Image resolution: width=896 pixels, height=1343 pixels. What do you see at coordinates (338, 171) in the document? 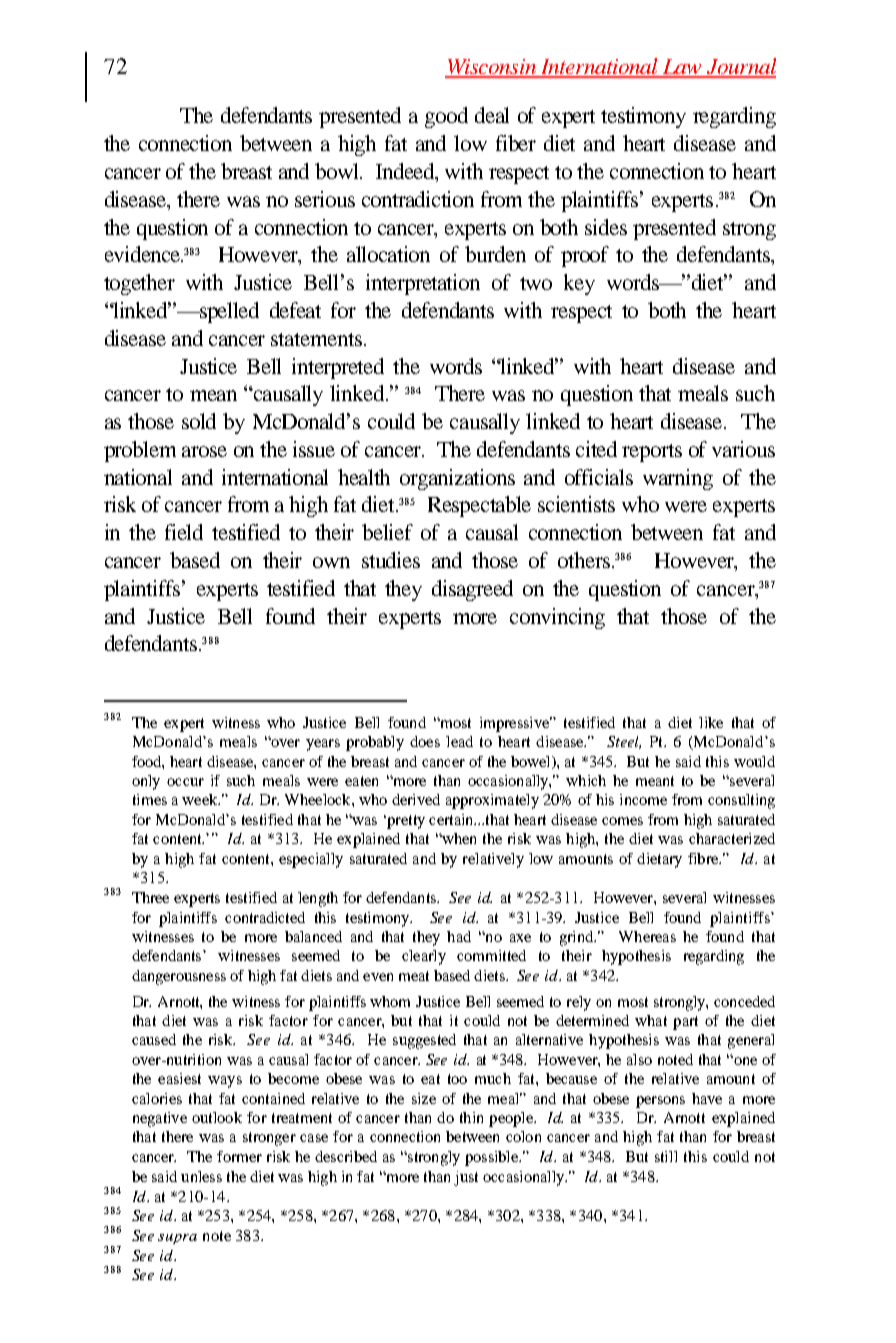
I see `bowl` at bounding box center [338, 171].
